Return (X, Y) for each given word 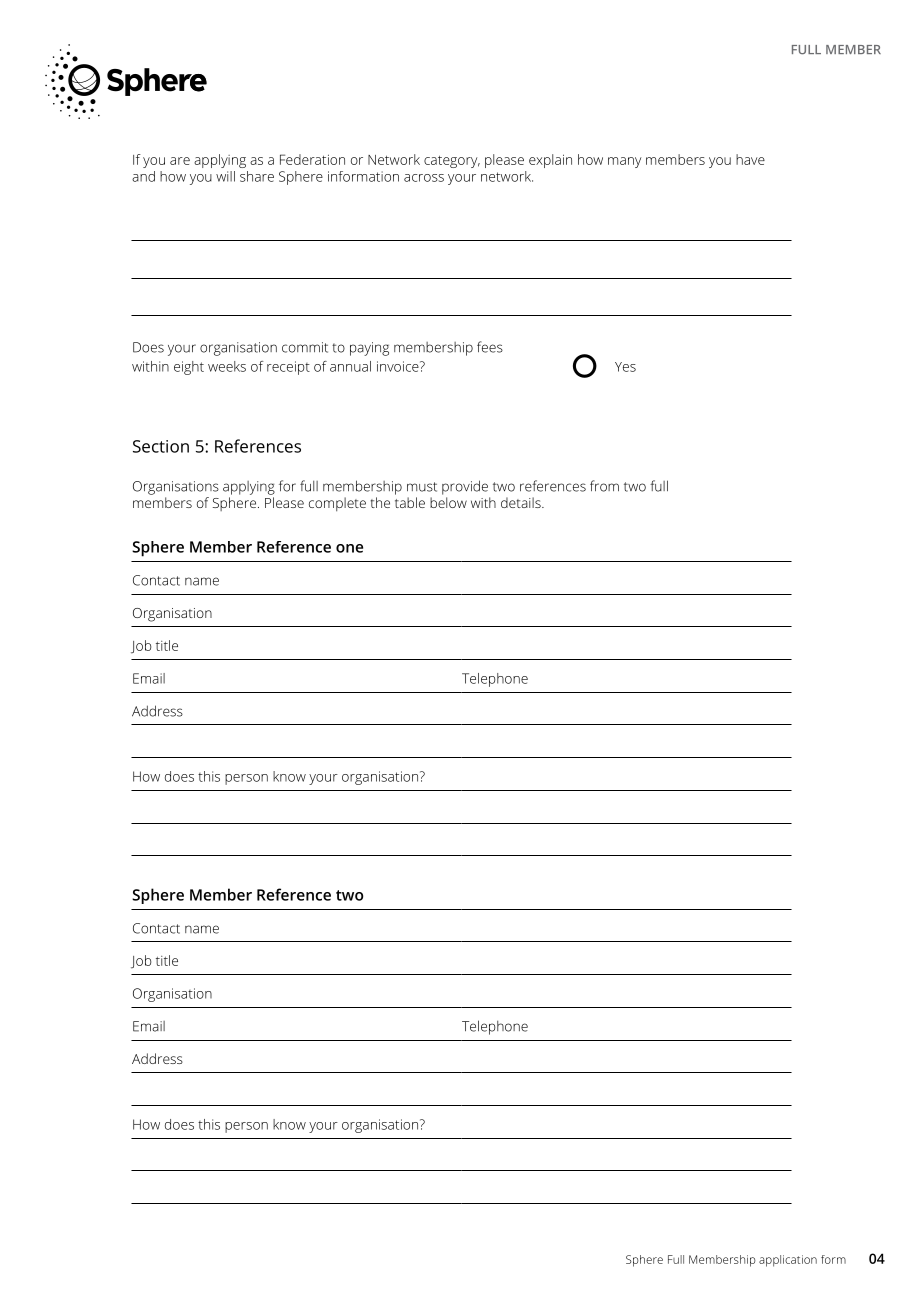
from (604, 486)
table (410, 502)
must (422, 487)
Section (161, 446)
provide (465, 487)
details (522, 502)
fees (490, 347)
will (225, 176)
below (448, 502)
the (380, 502)
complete (337, 504)
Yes (625, 367)
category (452, 162)
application (788, 1261)
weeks (227, 366)
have (750, 159)
